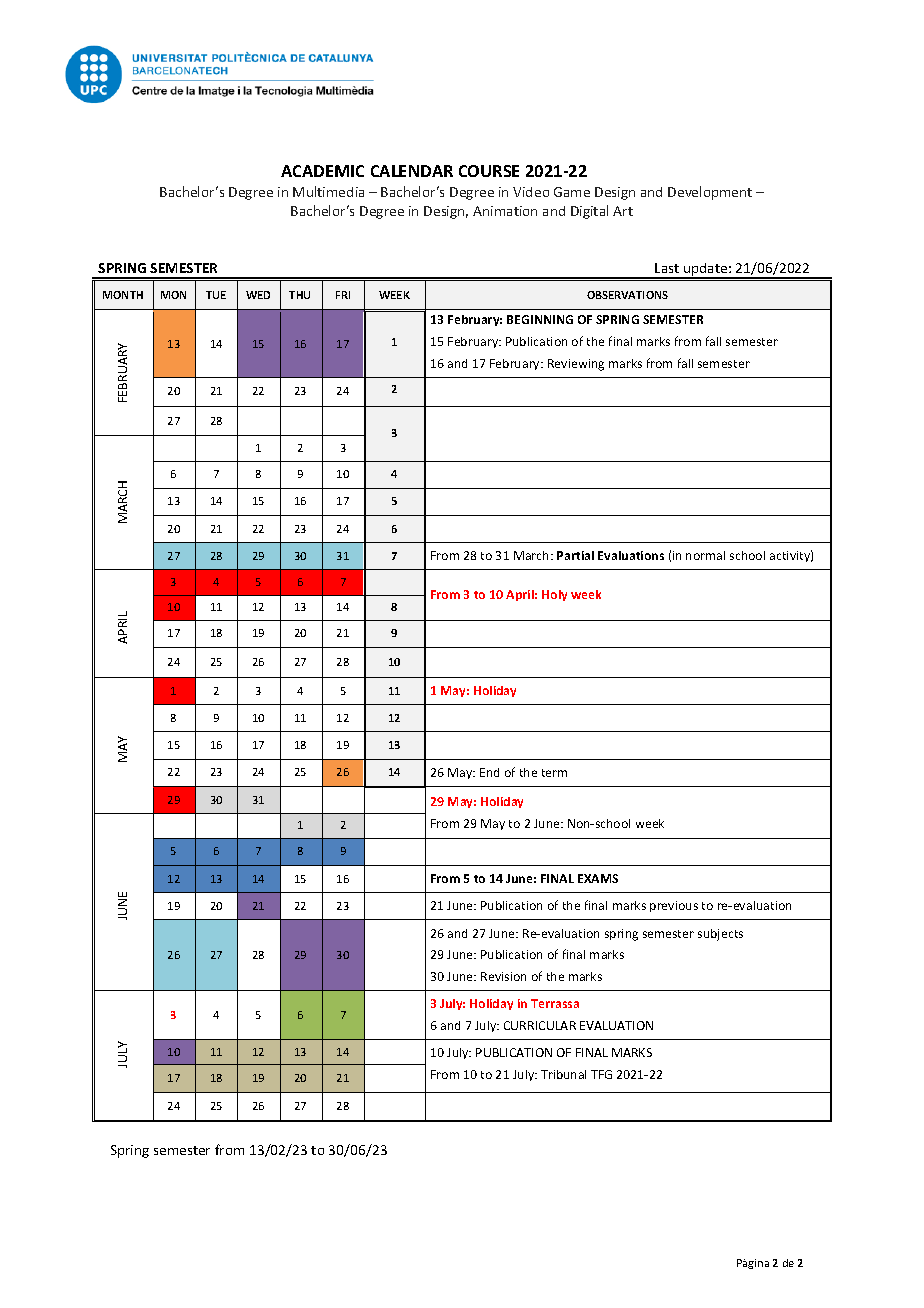 The width and height of the screenshot is (924, 1308). I want to click on Revision, so click(503, 976).
